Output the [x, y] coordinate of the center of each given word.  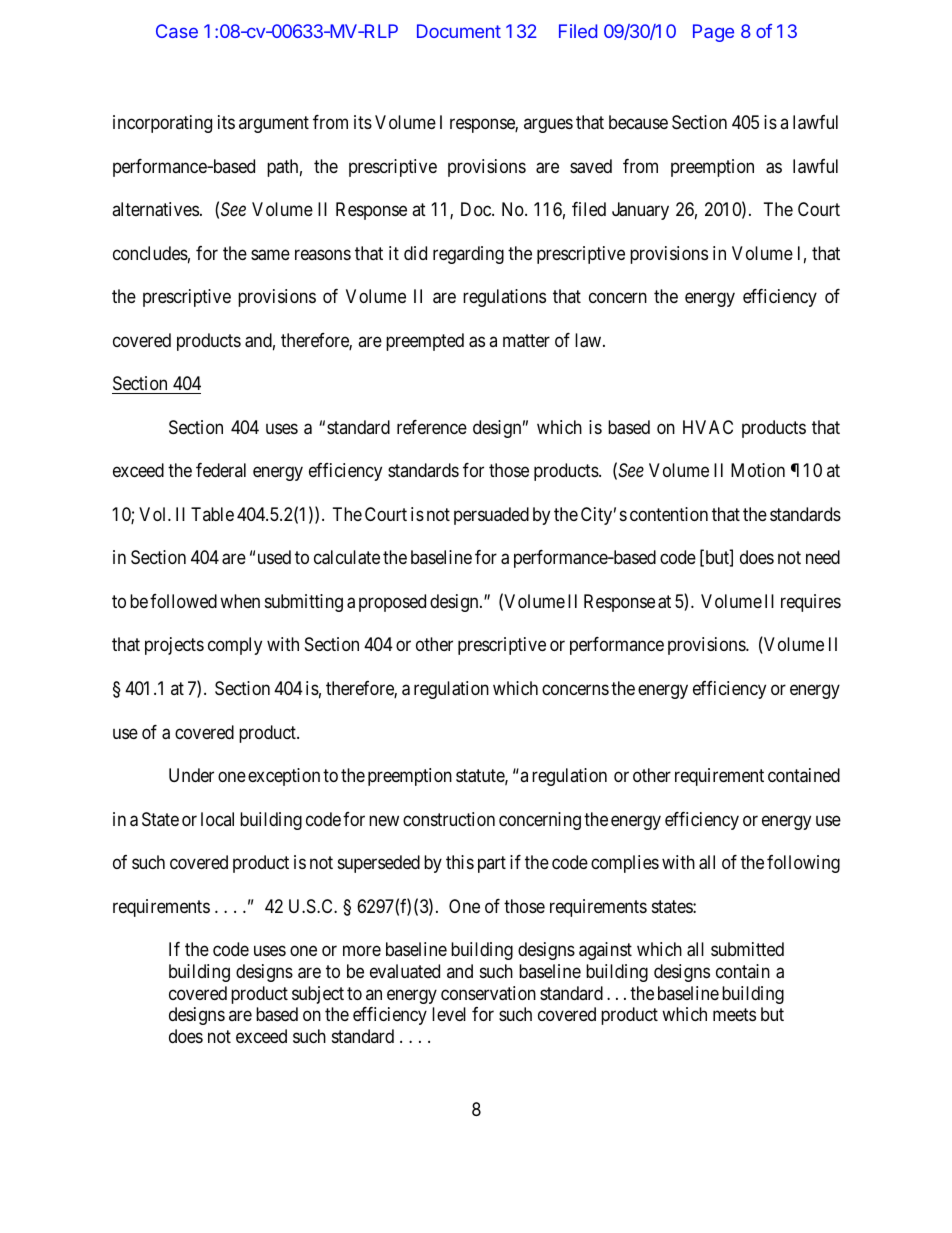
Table [212, 514]
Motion [758, 470]
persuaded [491, 516]
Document [459, 31]
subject [318, 995]
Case [177, 31]
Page [713, 33]
